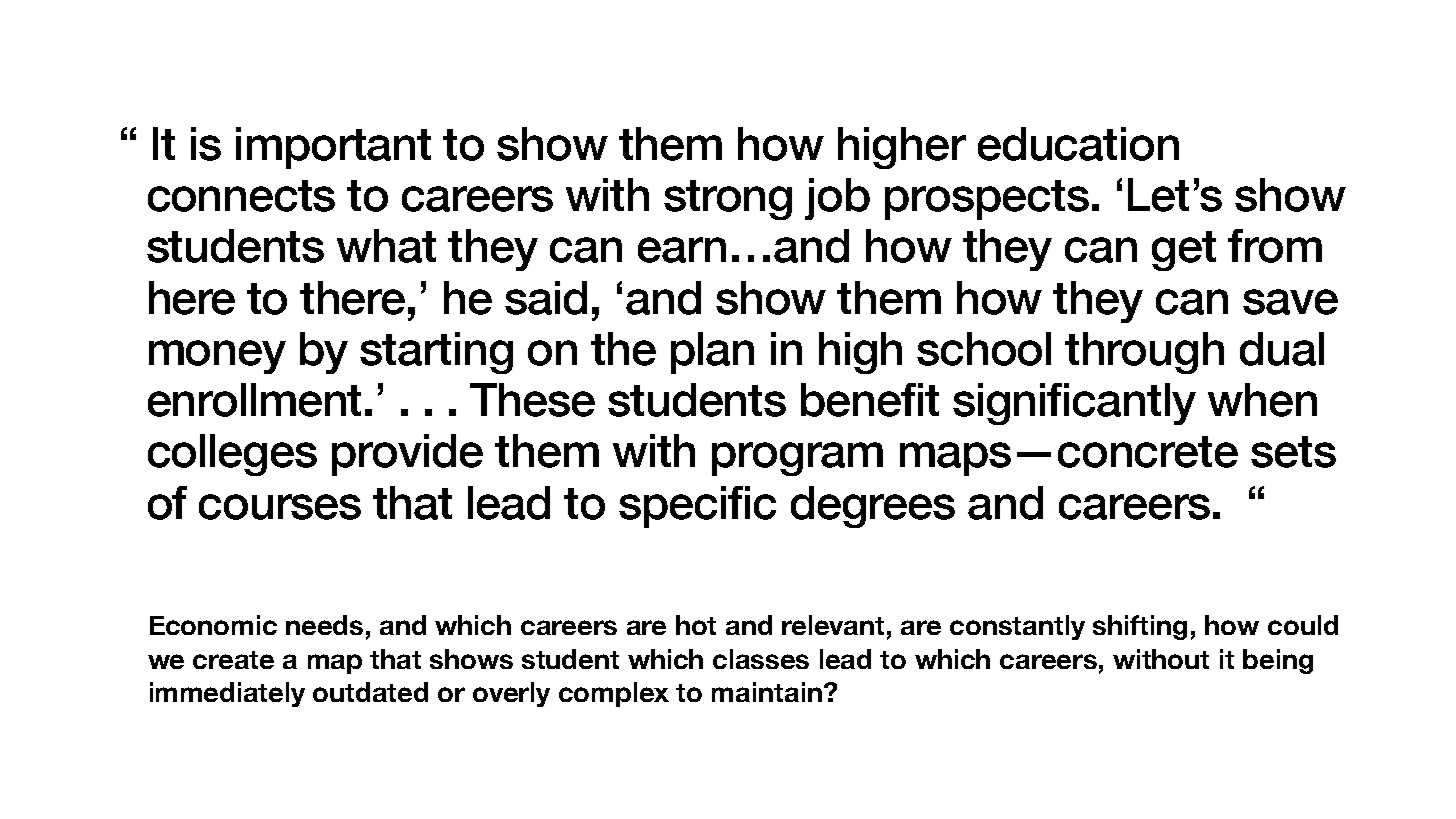 This screenshot has height=819, width=1456. What do you see at coordinates (767, 692) in the screenshot?
I see `maintain` at bounding box center [767, 692].
